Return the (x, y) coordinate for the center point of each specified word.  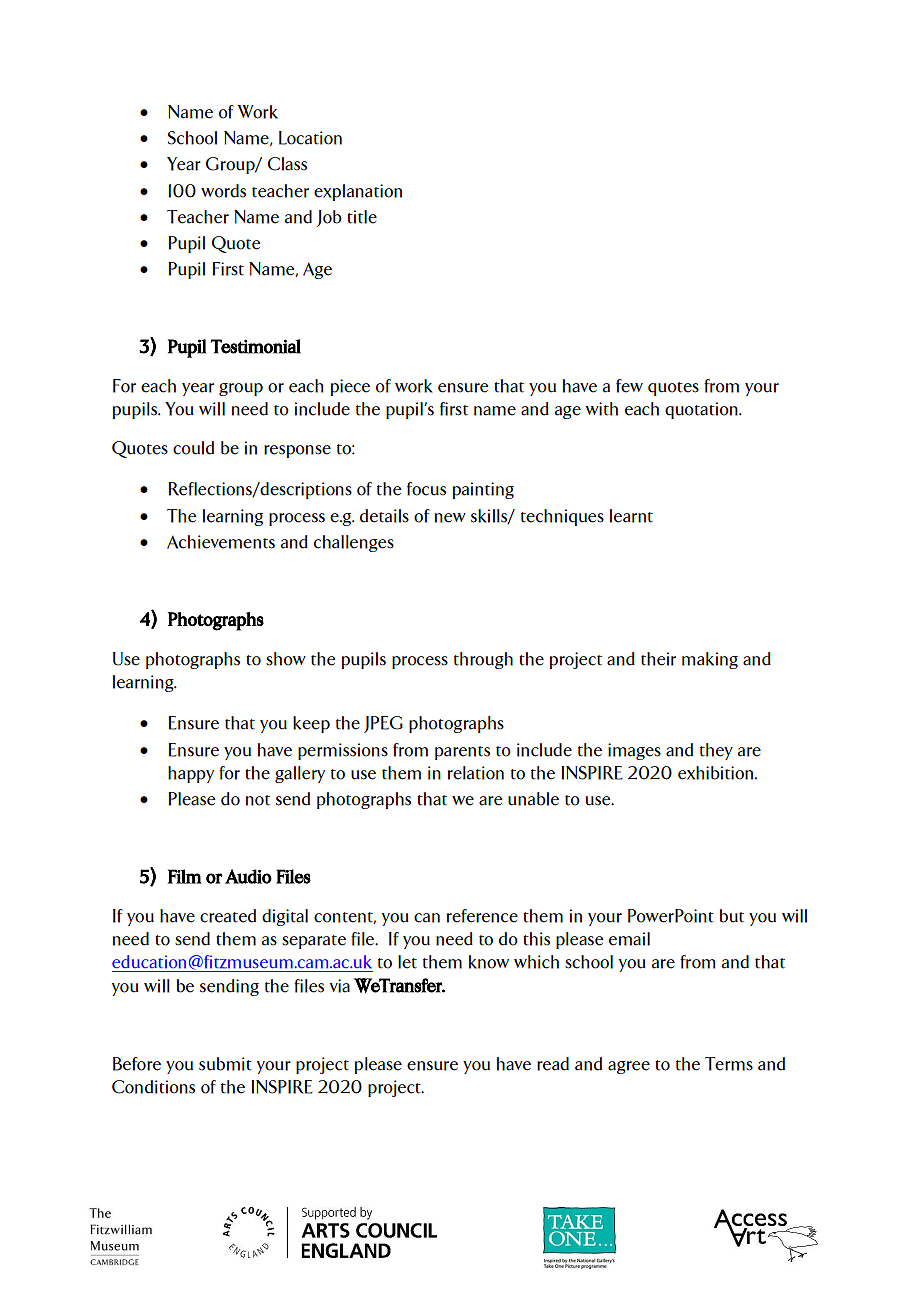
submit (225, 1064)
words (223, 191)
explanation (358, 192)
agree (629, 1067)
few (629, 386)
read (553, 1064)
